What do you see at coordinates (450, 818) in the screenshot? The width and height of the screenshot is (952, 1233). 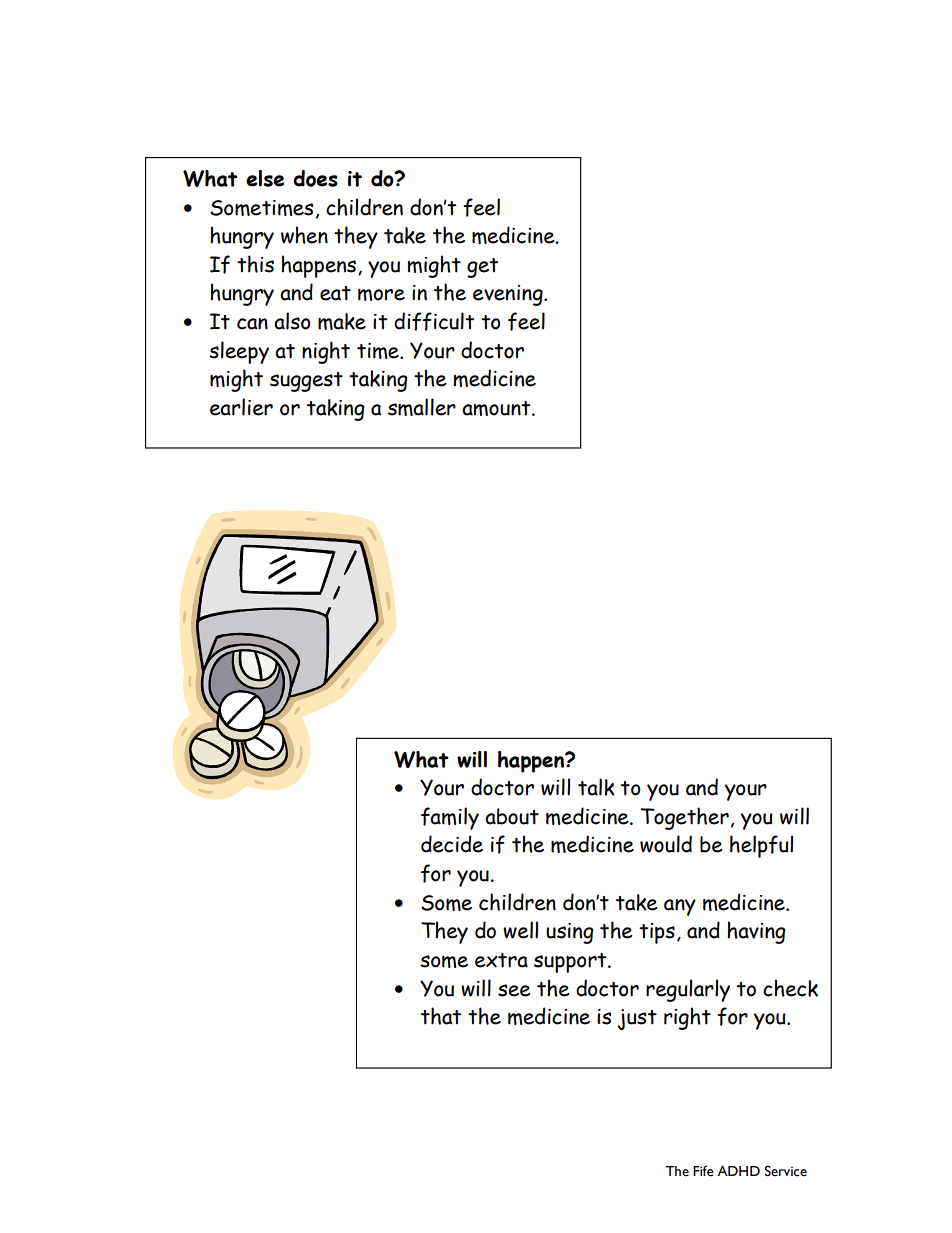 I see `family` at bounding box center [450, 818].
